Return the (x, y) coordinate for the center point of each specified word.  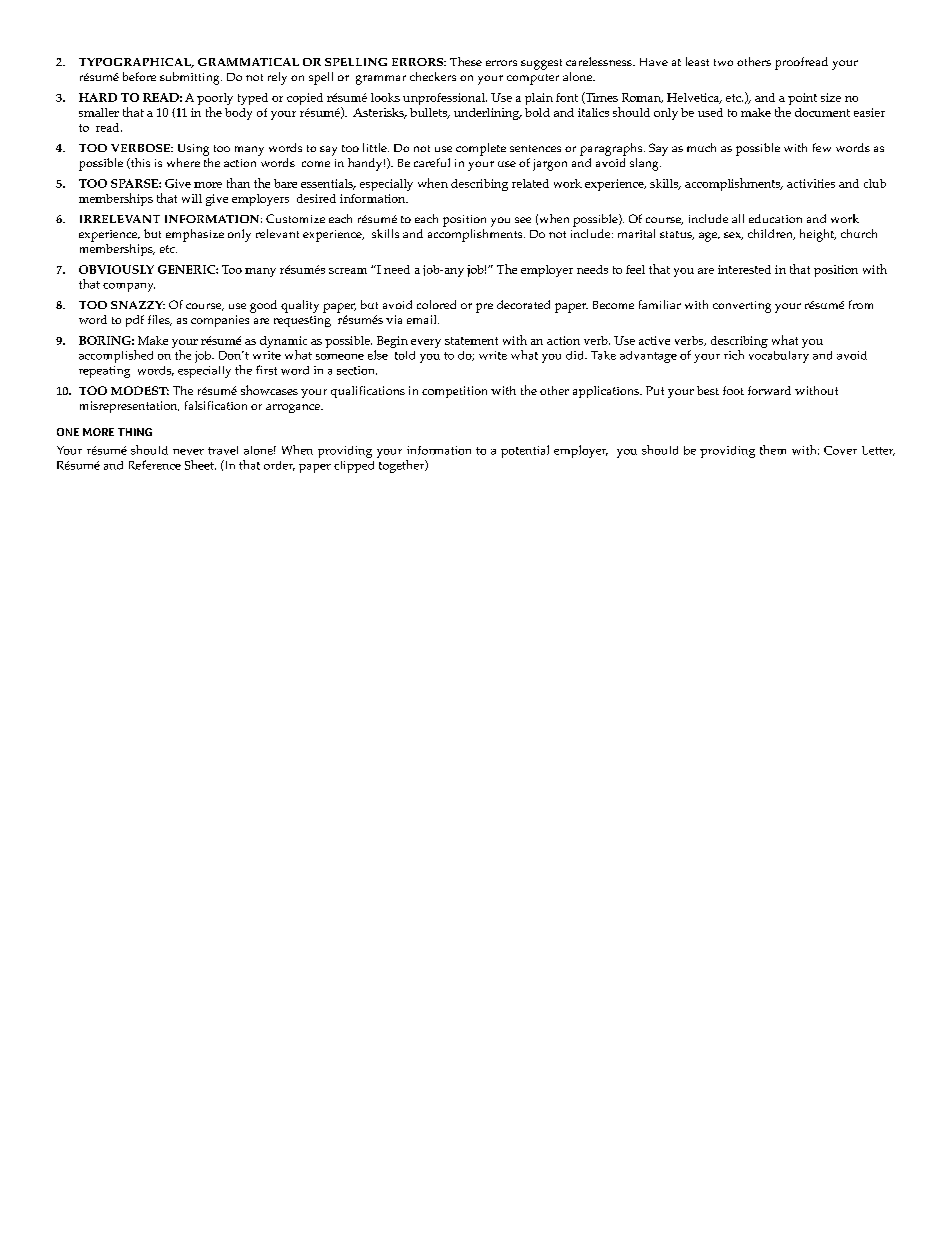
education (775, 218)
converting (742, 307)
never (188, 452)
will (192, 198)
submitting (191, 78)
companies (220, 321)
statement (471, 341)
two (723, 62)
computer (533, 79)
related (530, 183)
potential (525, 451)
